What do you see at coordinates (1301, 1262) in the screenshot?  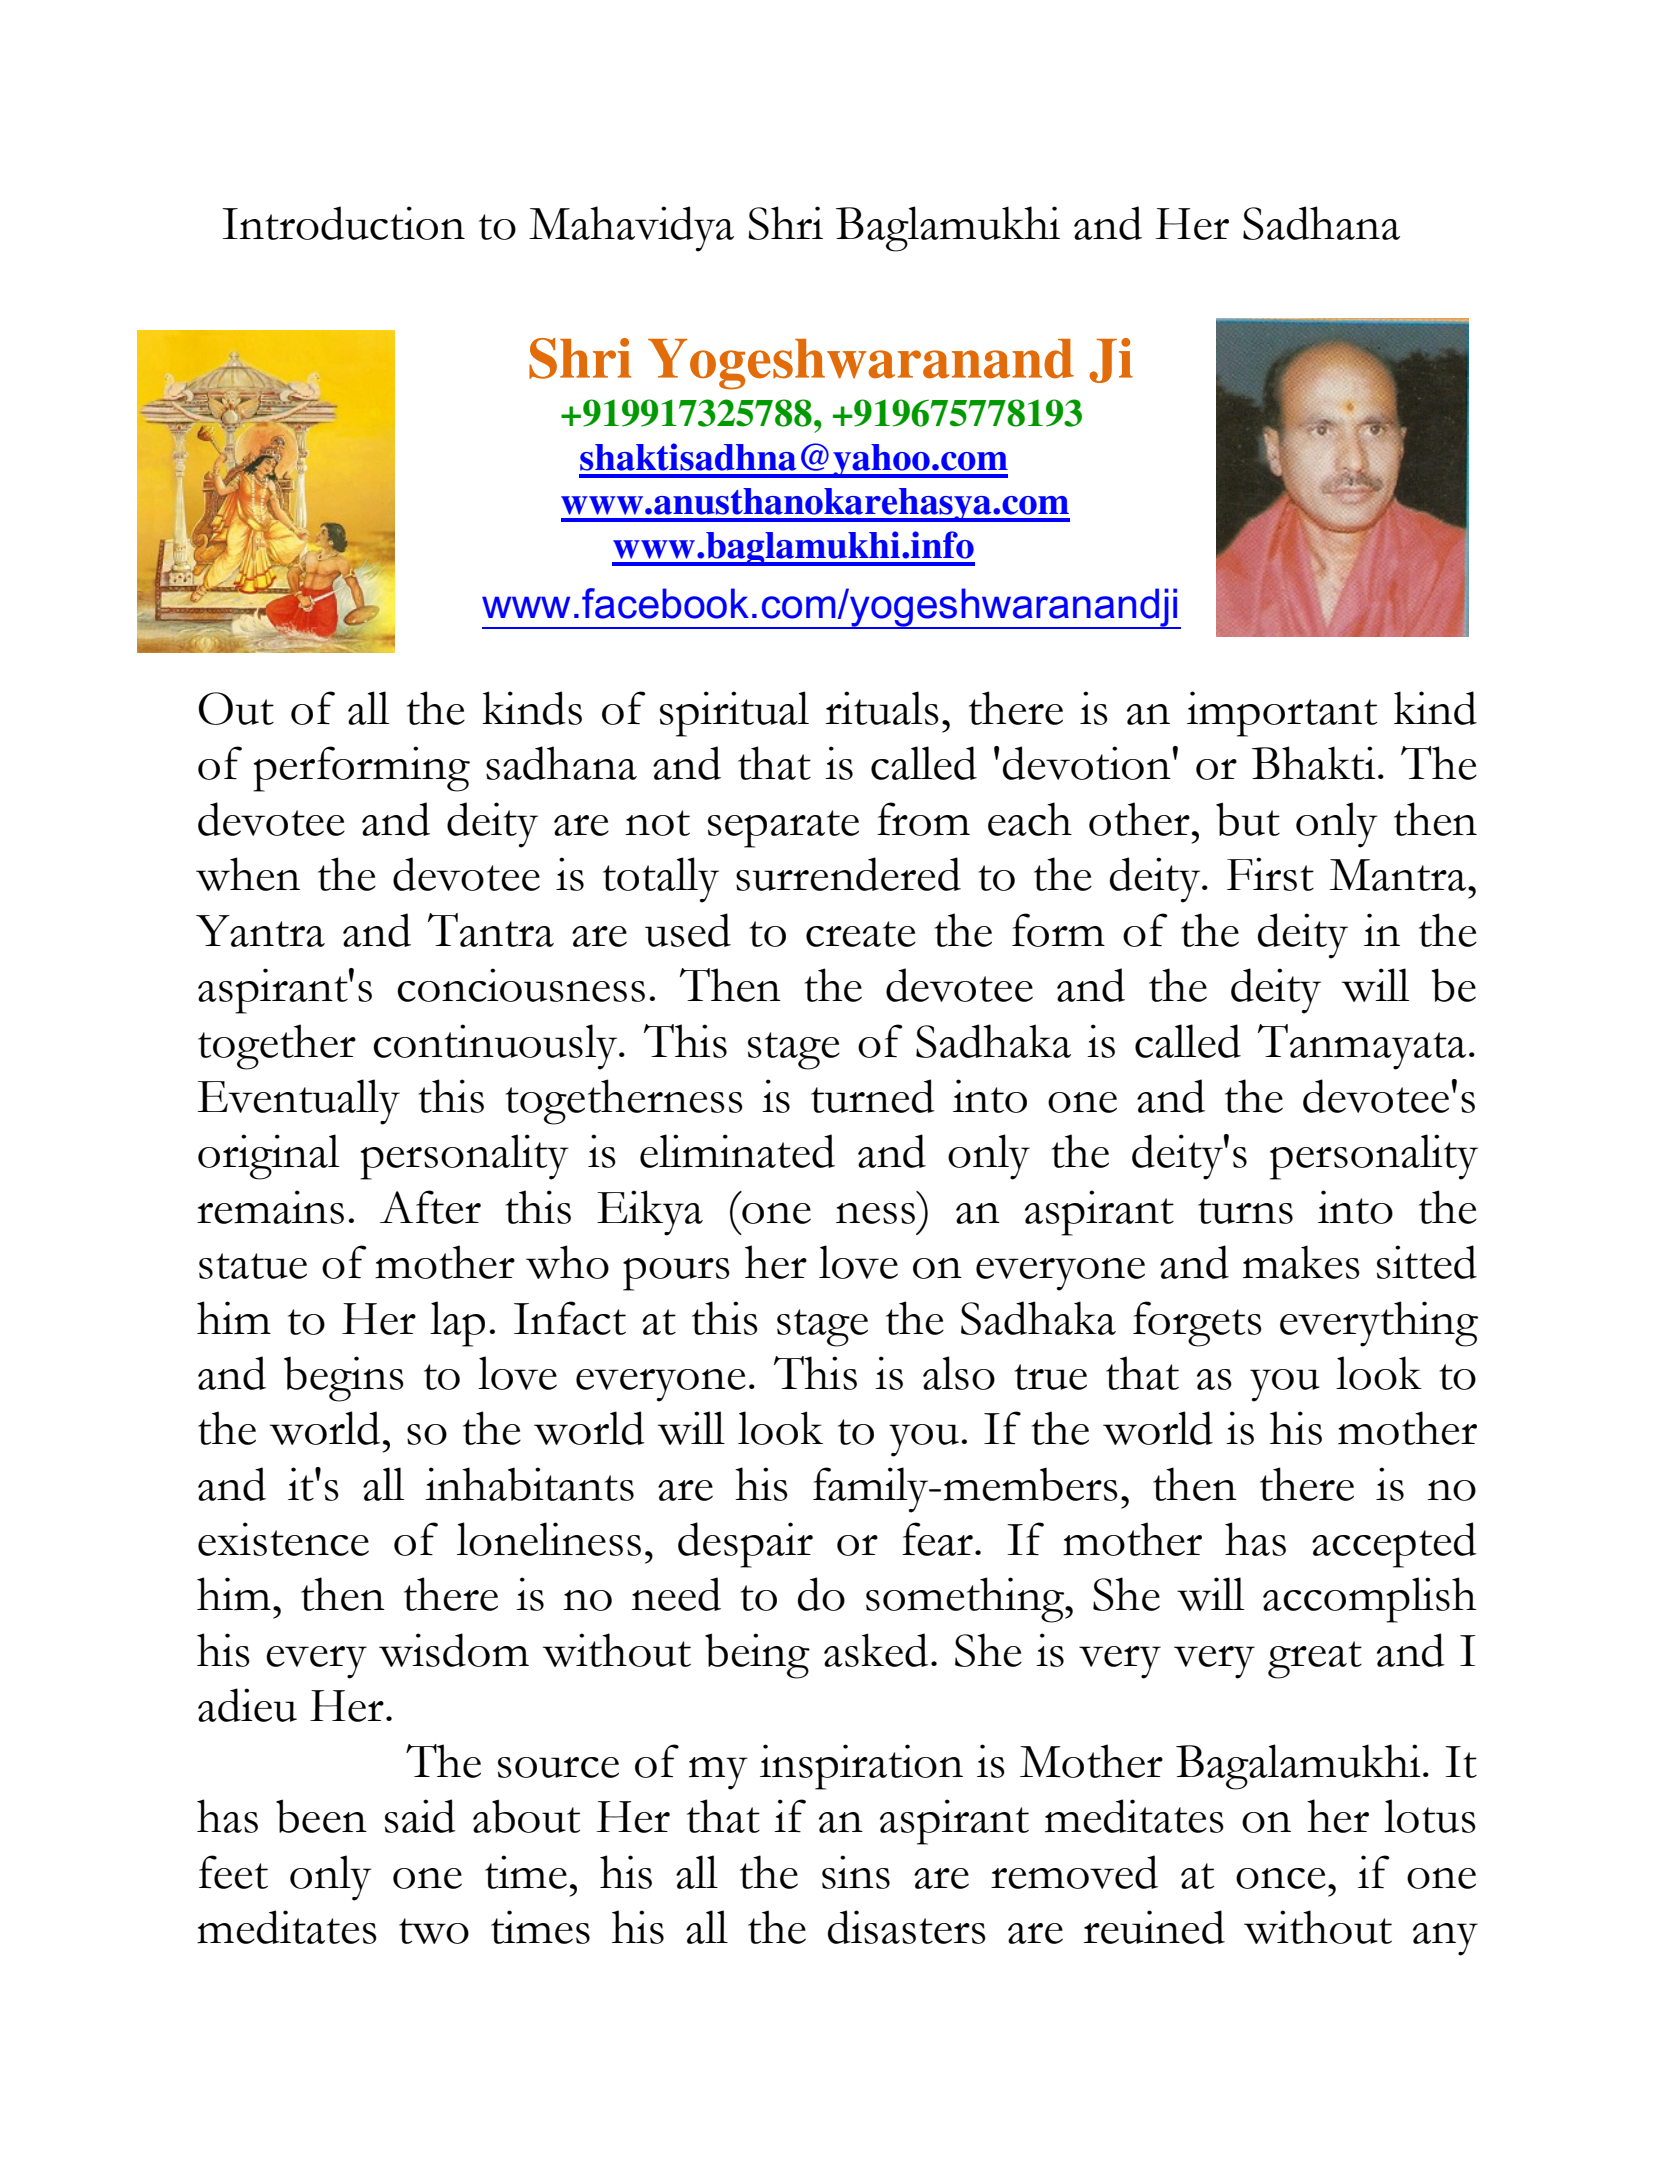 I see `makes` at bounding box center [1301, 1262].
